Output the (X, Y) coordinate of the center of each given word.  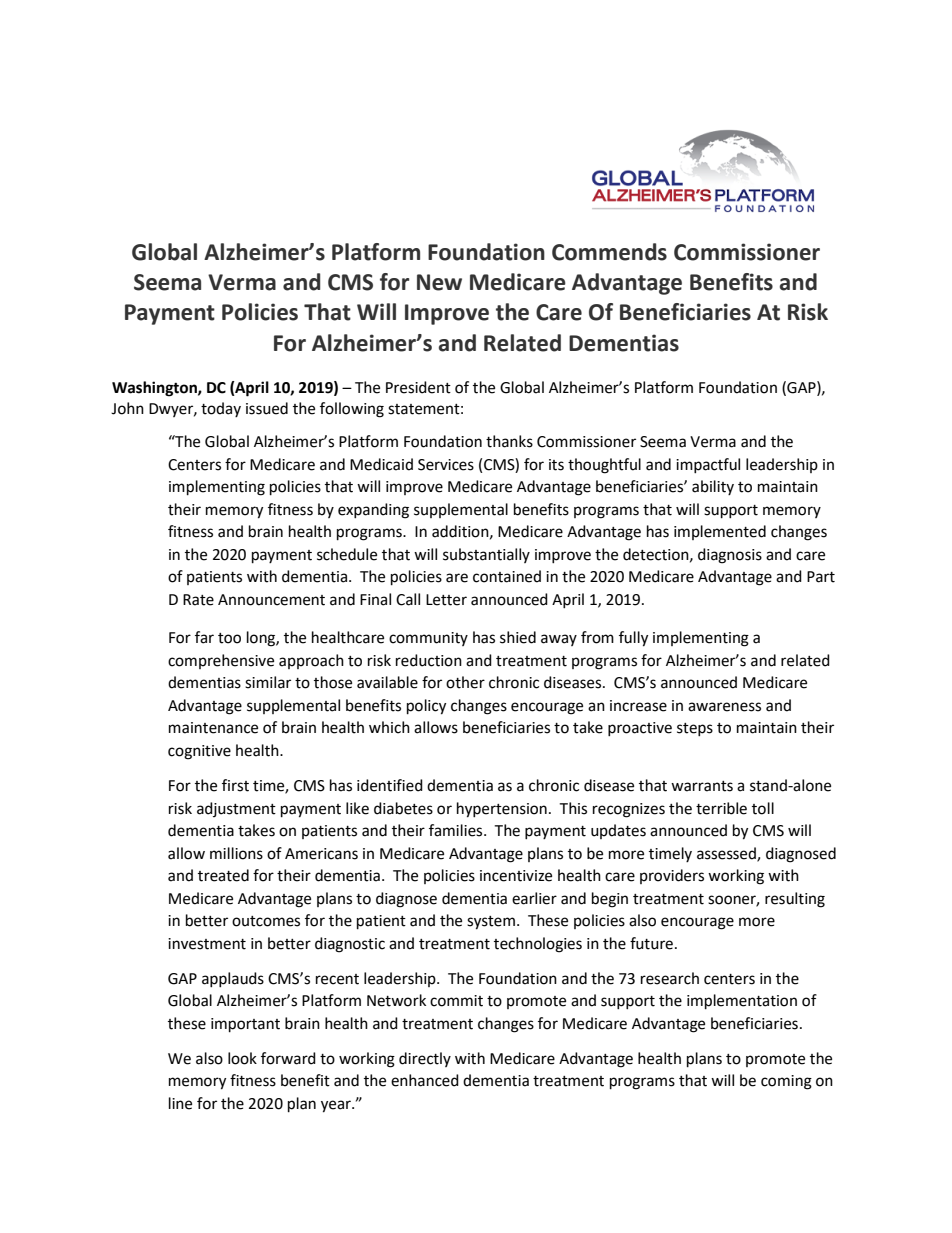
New (439, 282)
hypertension (502, 810)
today (221, 409)
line (180, 1103)
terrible (721, 808)
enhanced (425, 1080)
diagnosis (730, 556)
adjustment (236, 809)
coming (786, 1082)
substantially (486, 555)
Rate (198, 600)
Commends (609, 252)
